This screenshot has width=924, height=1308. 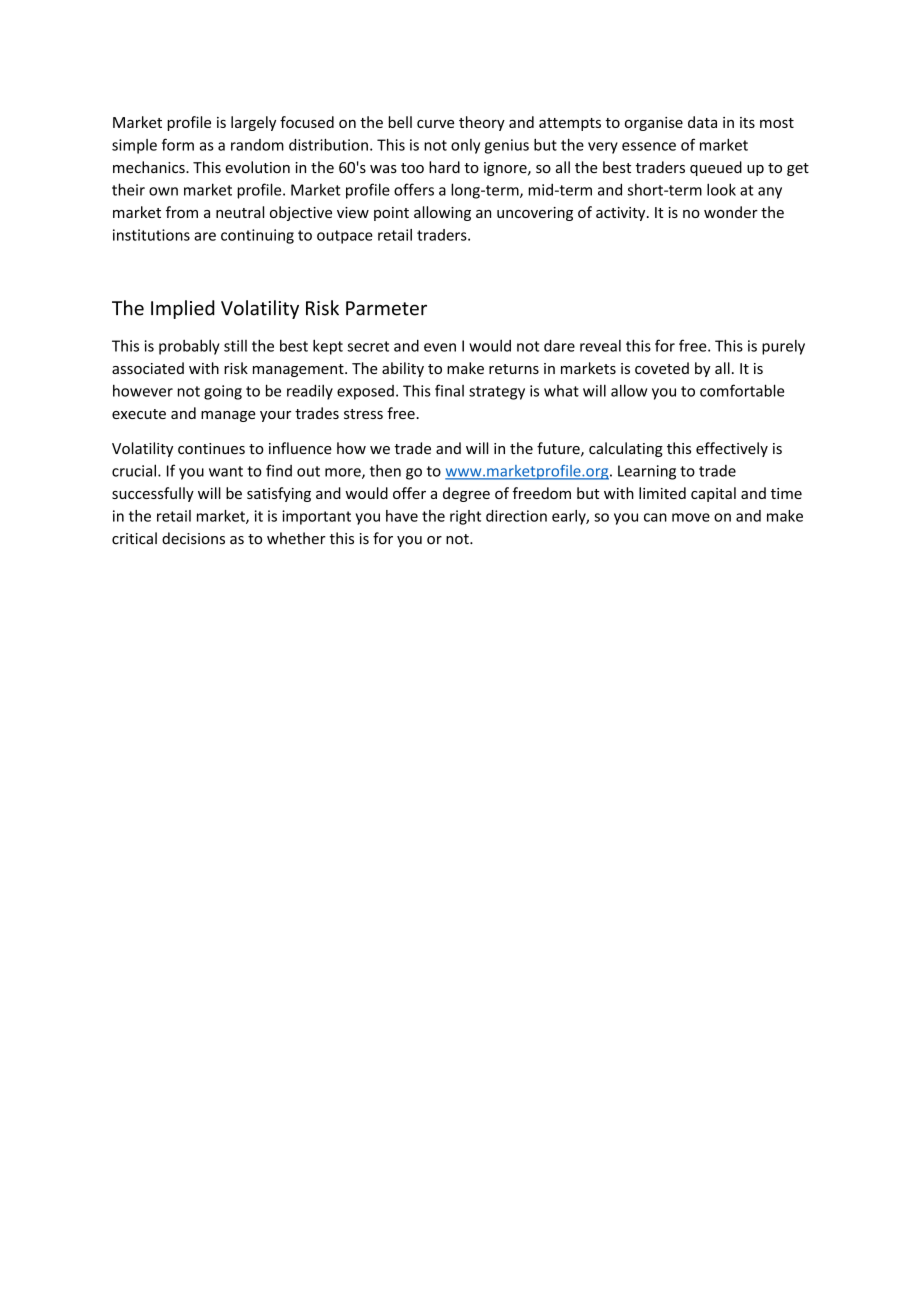 What do you see at coordinates (235, 346) in the screenshot?
I see `still` at bounding box center [235, 346].
